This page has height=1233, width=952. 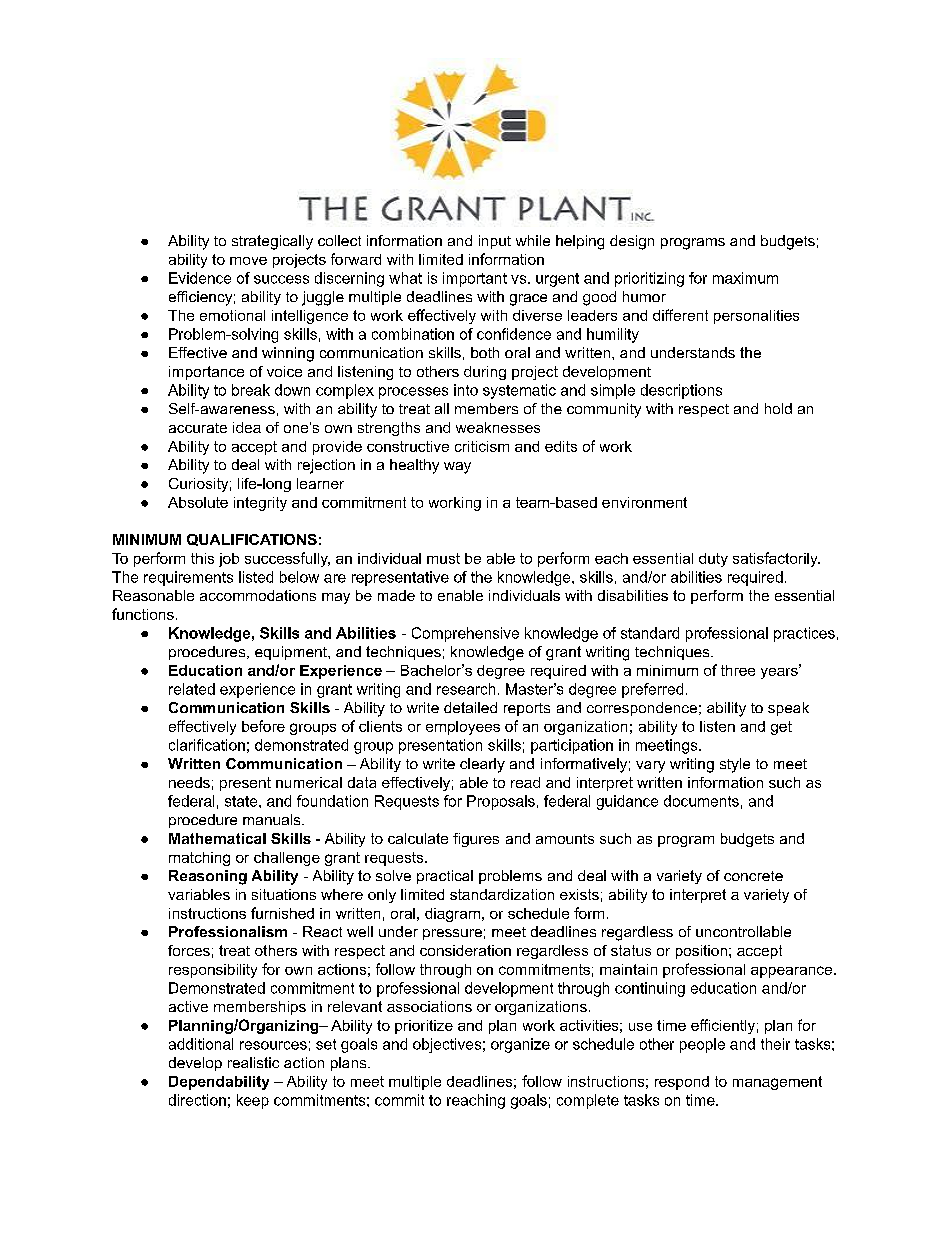 I want to click on maximum, so click(x=745, y=278).
